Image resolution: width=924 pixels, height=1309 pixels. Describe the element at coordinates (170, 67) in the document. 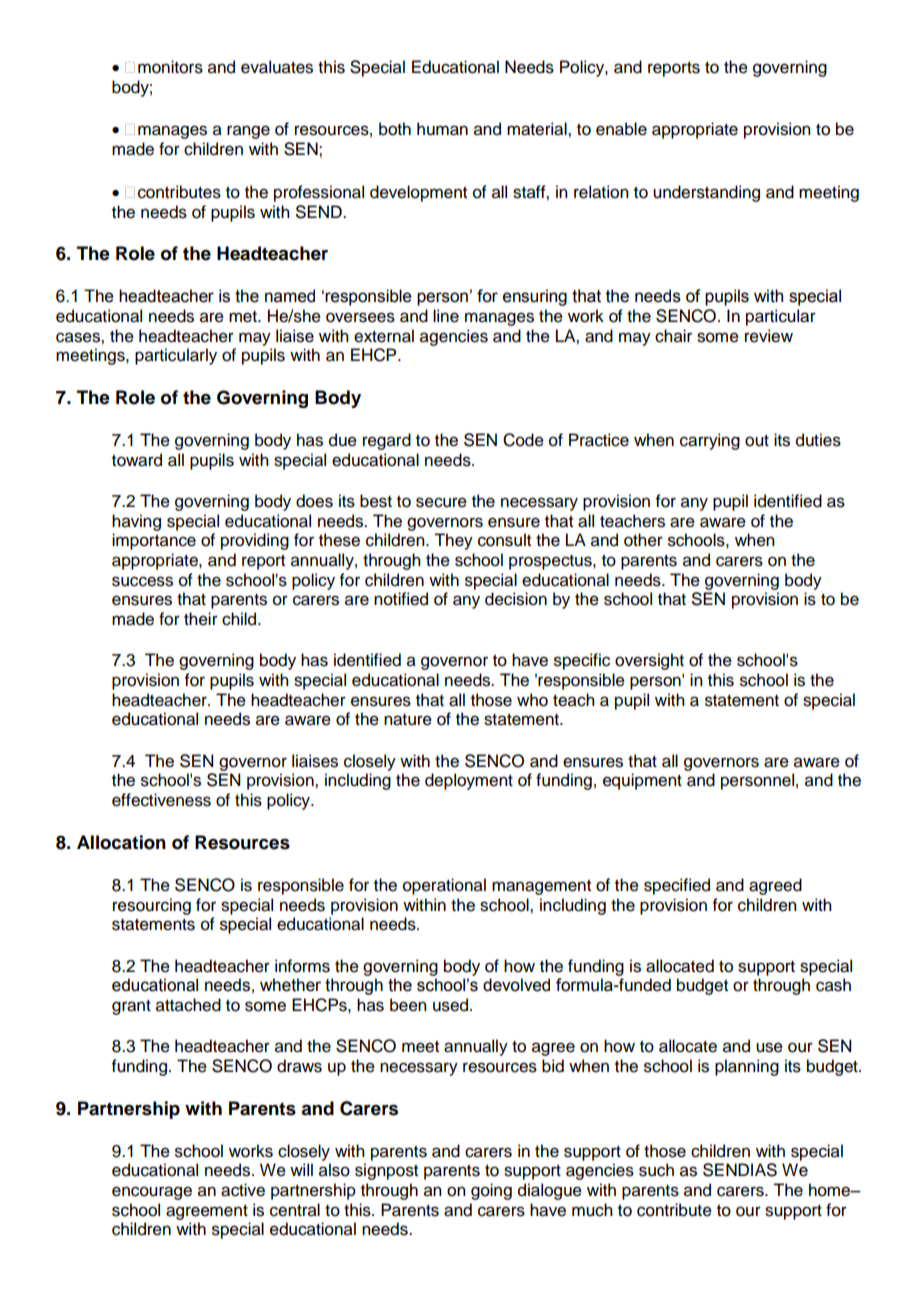

I see `monitors` at that location.
